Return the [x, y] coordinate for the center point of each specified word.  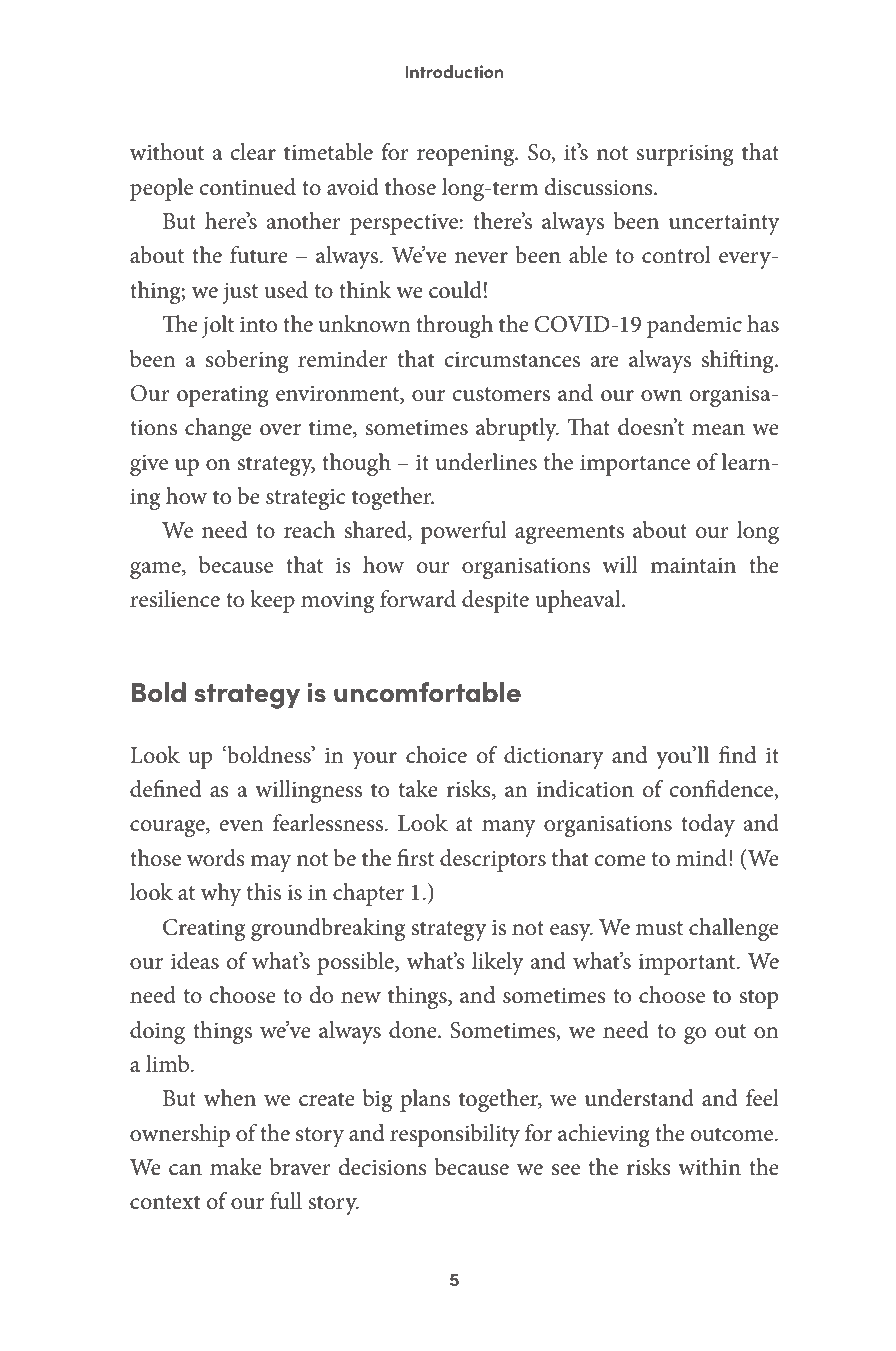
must [659, 928]
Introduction [454, 71]
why [221, 894]
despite [495, 601]
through [454, 326]
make [236, 1167]
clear [253, 152]
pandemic [694, 326]
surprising [685, 155]
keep [272, 601]
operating [223, 396]
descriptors [493, 860]
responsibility [455, 1135]
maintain [693, 565]
